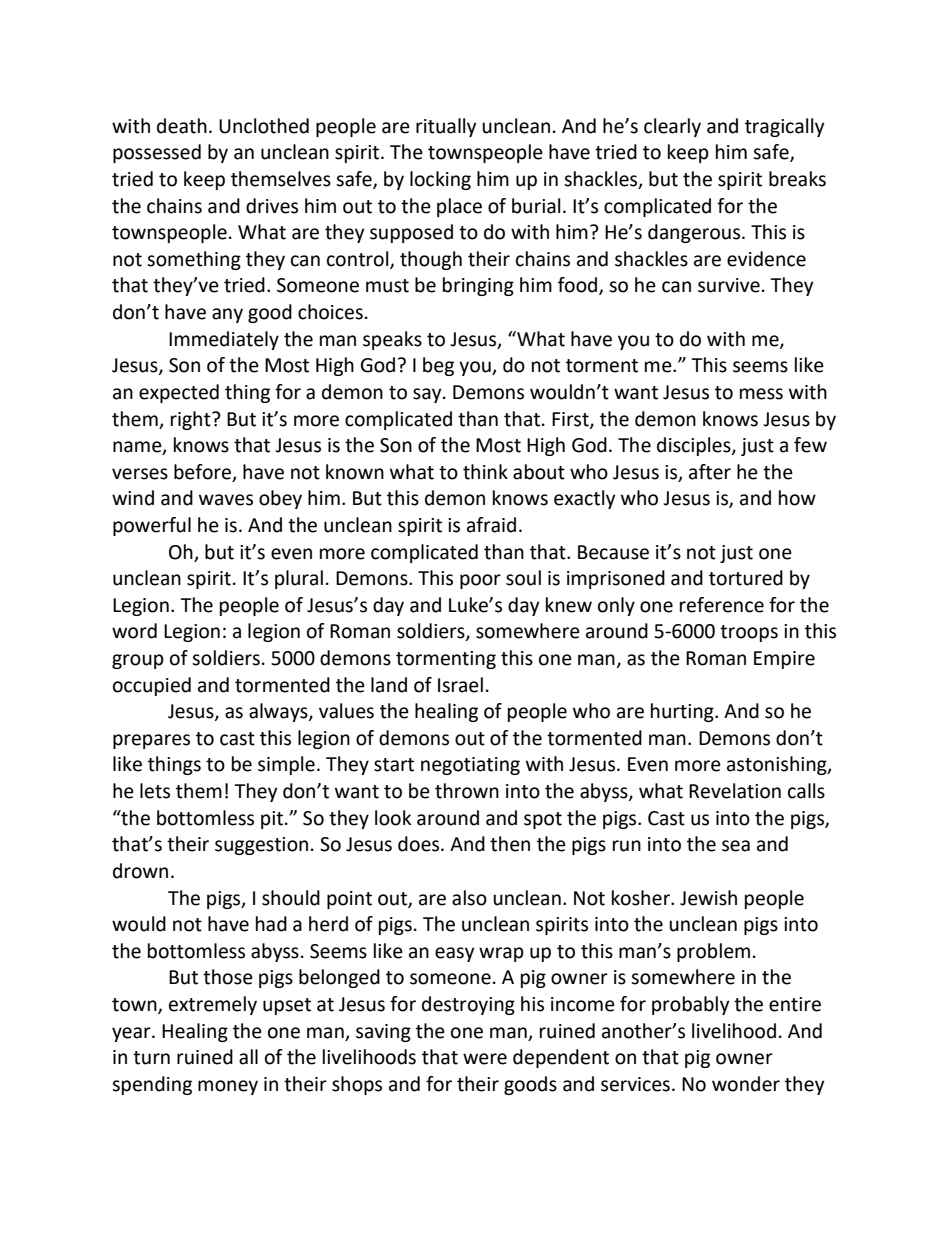 Image resolution: width=952 pixels, height=1233 pixels. I want to click on tragically, so click(785, 127).
